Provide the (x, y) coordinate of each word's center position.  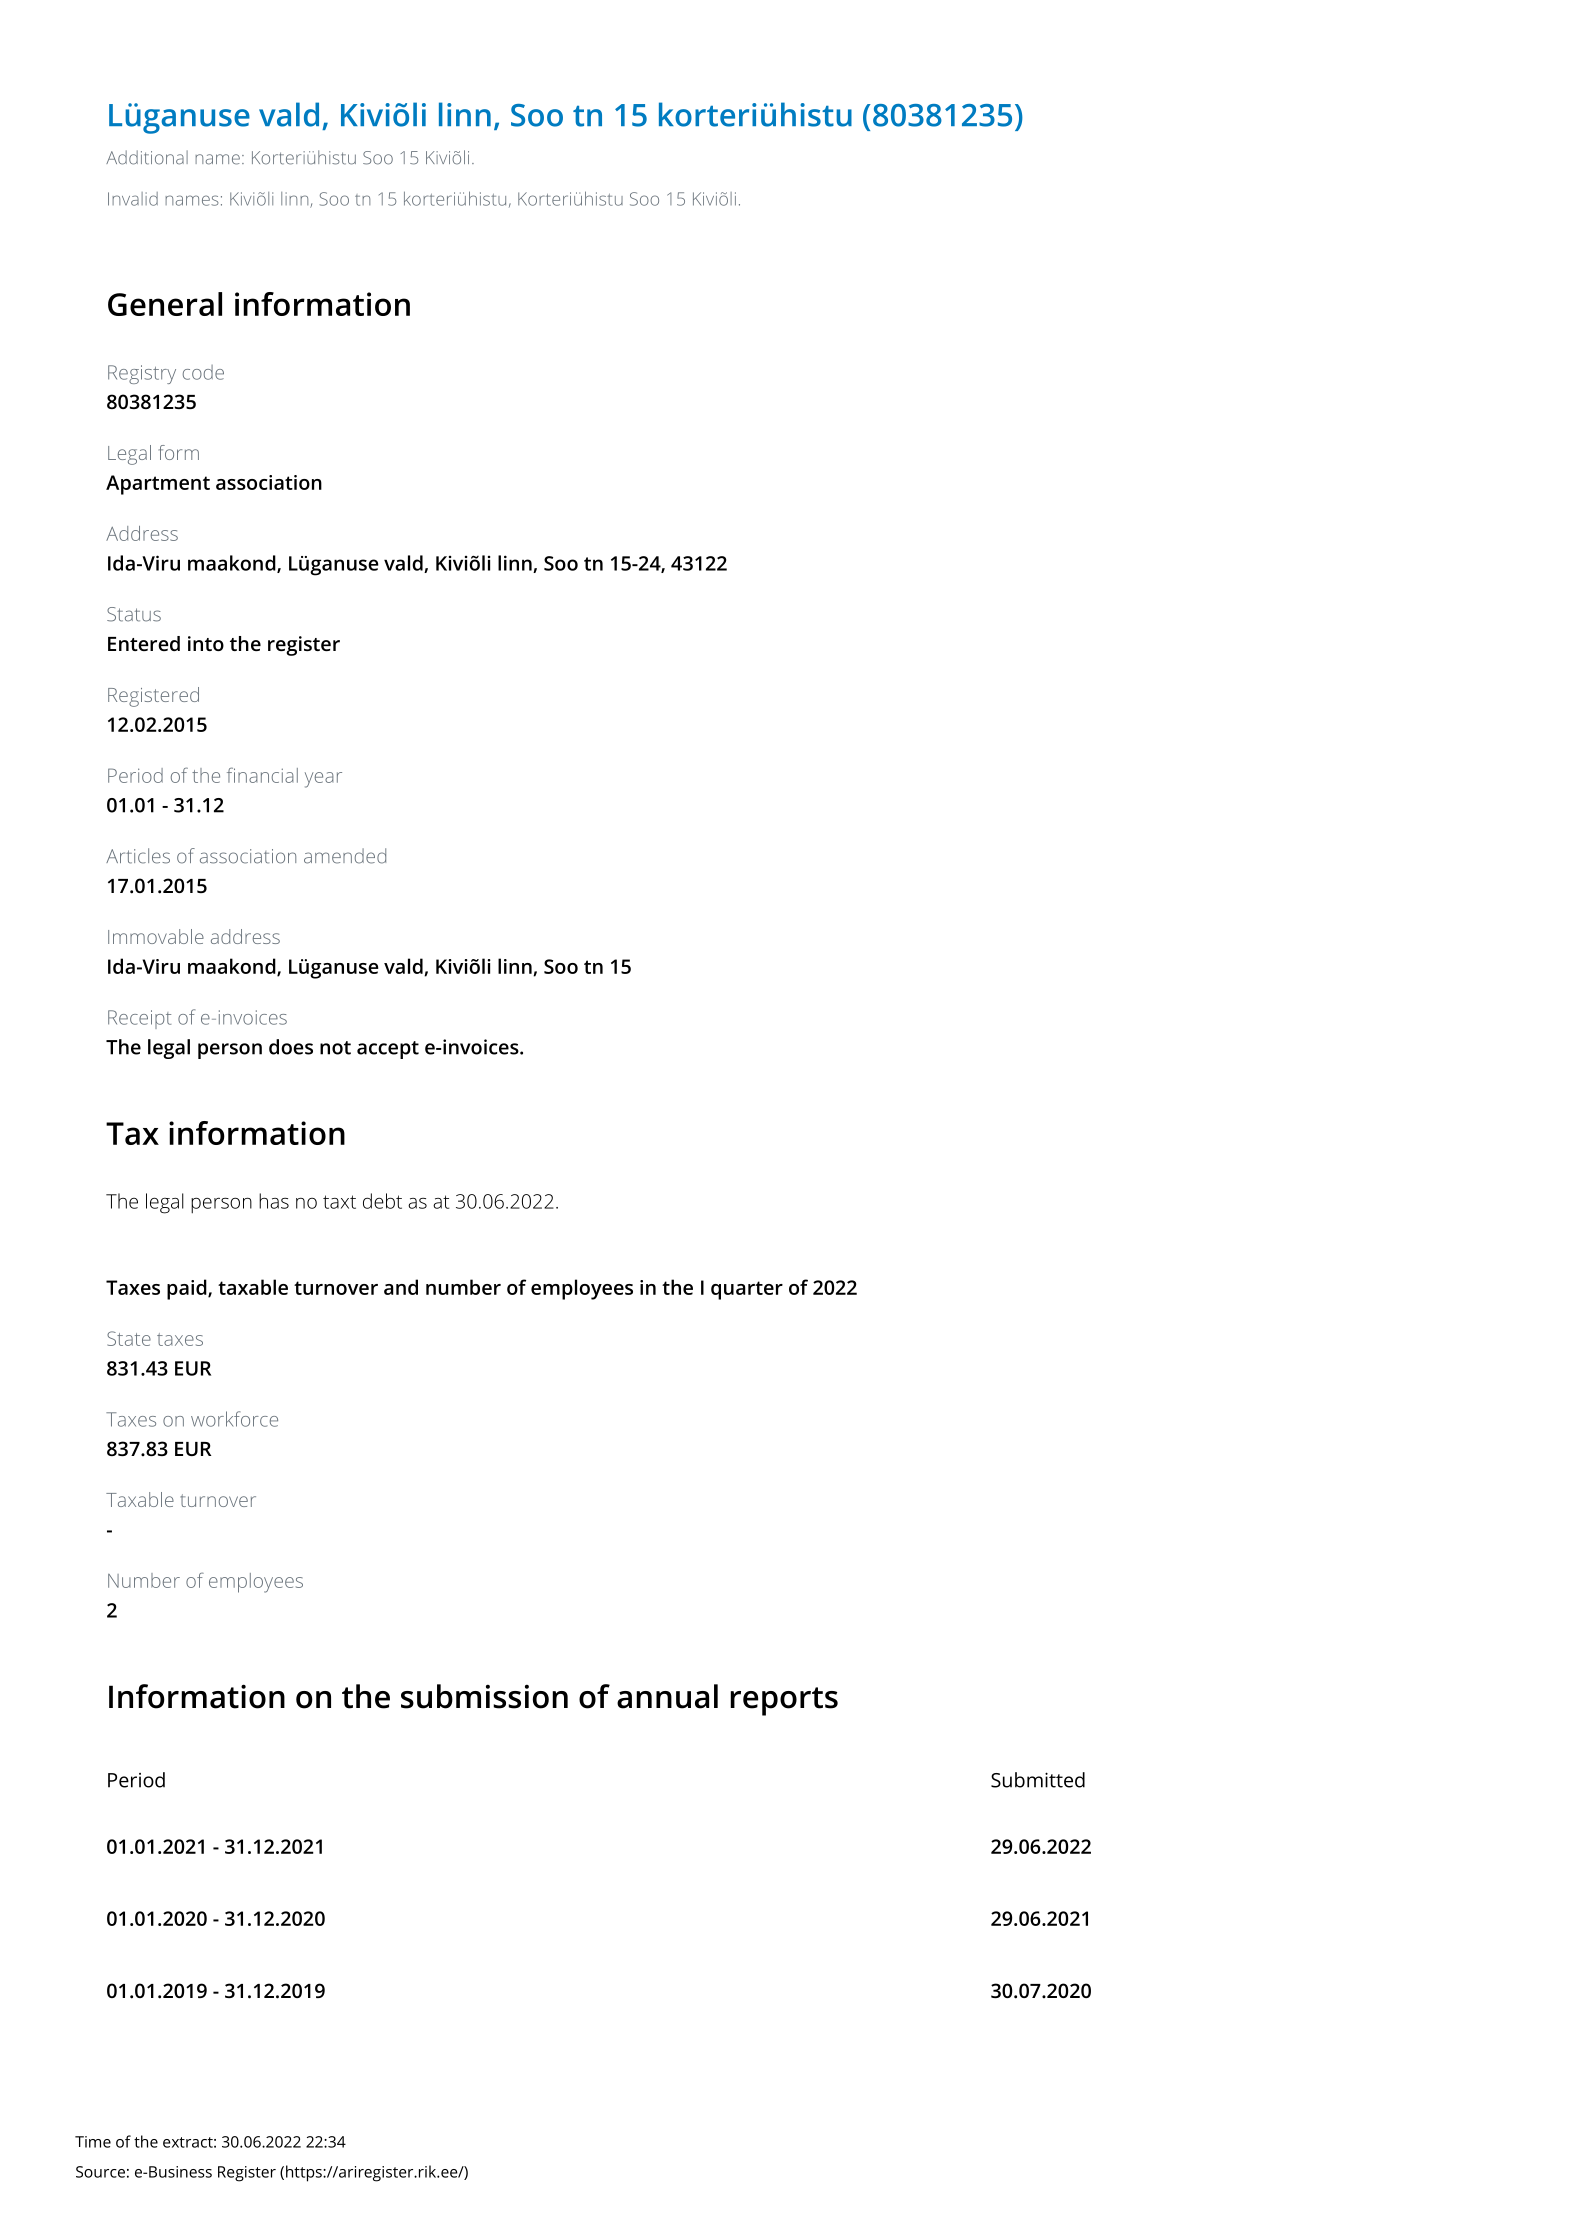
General (165, 304)
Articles (138, 856)
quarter (747, 1290)
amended (345, 856)
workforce (234, 1419)
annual (667, 1696)
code (203, 372)
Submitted (1038, 1780)
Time (93, 2142)
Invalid (133, 199)
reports (784, 1701)
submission (484, 1696)
